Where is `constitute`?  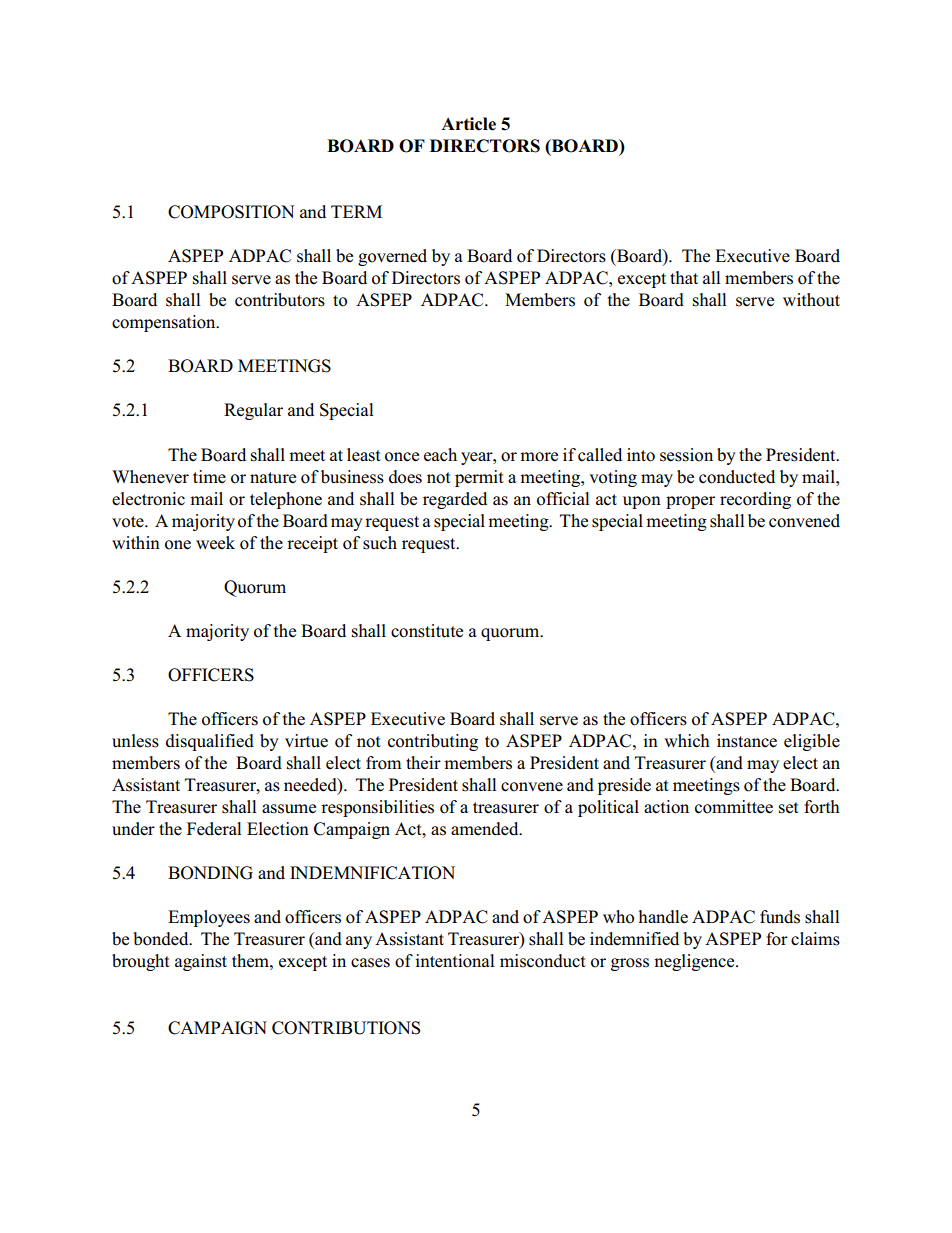 constitute is located at coordinates (427, 631).
